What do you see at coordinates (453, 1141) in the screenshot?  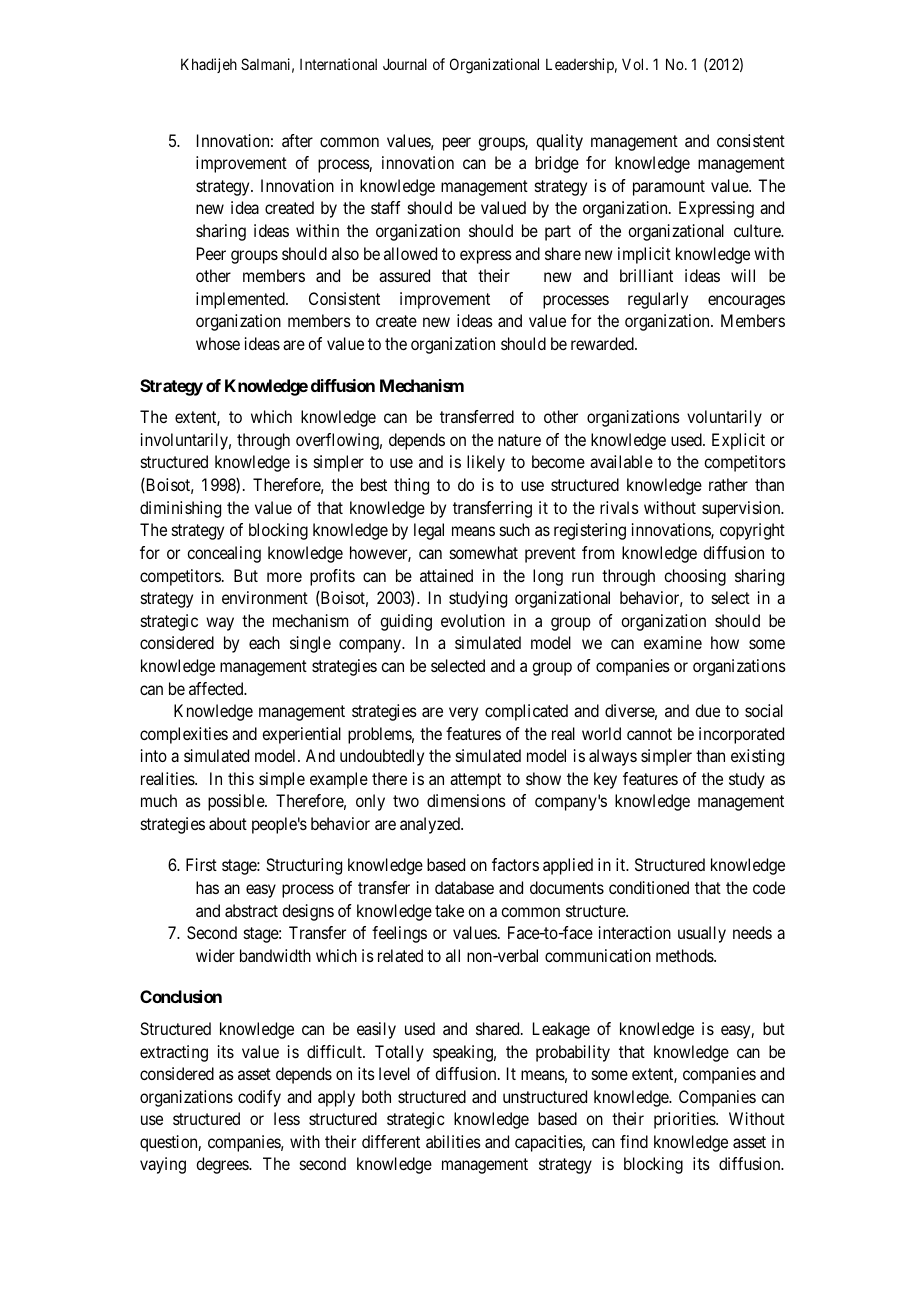 I see `abilities` at bounding box center [453, 1141].
